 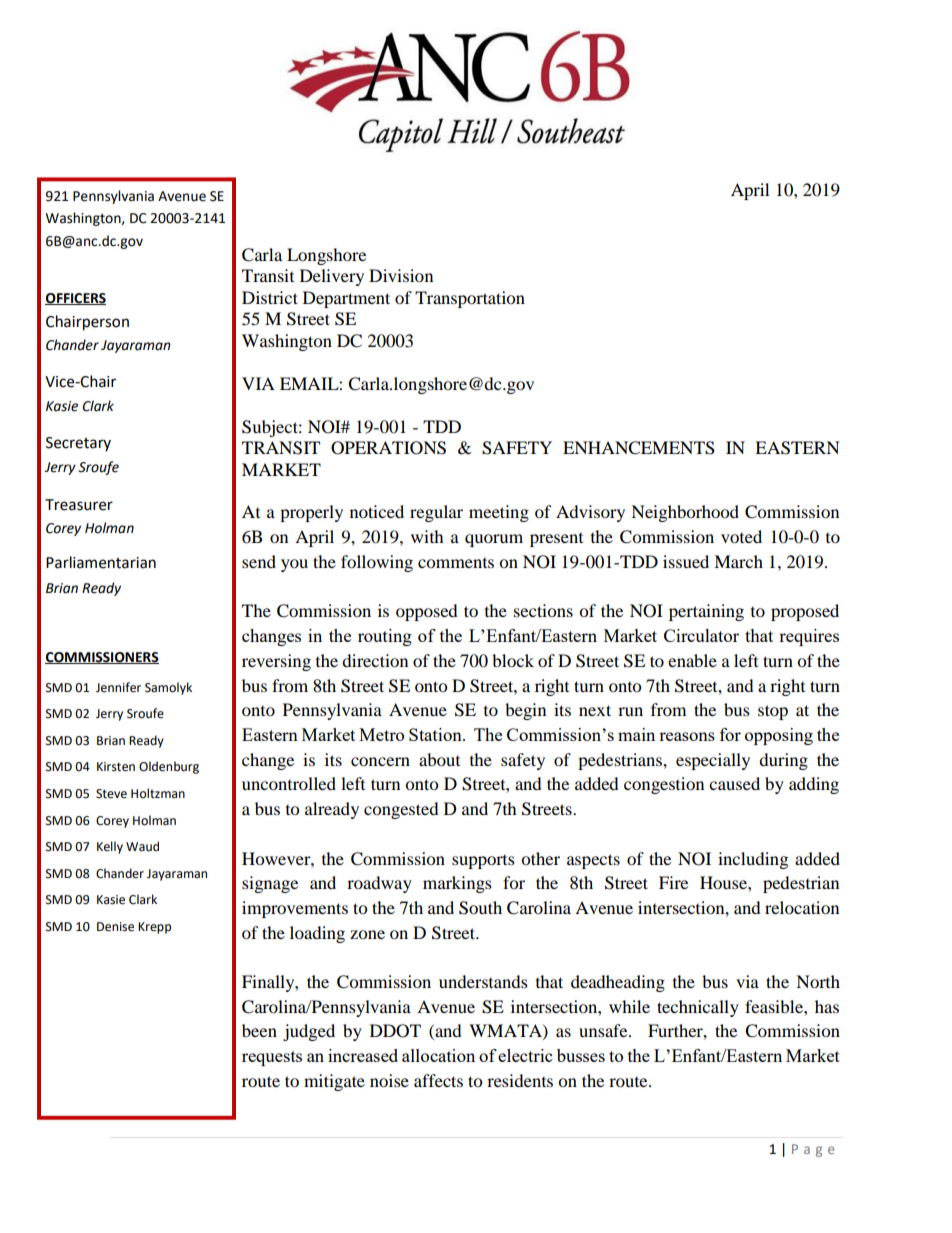 What do you see at coordinates (110, 847) in the screenshot?
I see `Kelly` at bounding box center [110, 847].
